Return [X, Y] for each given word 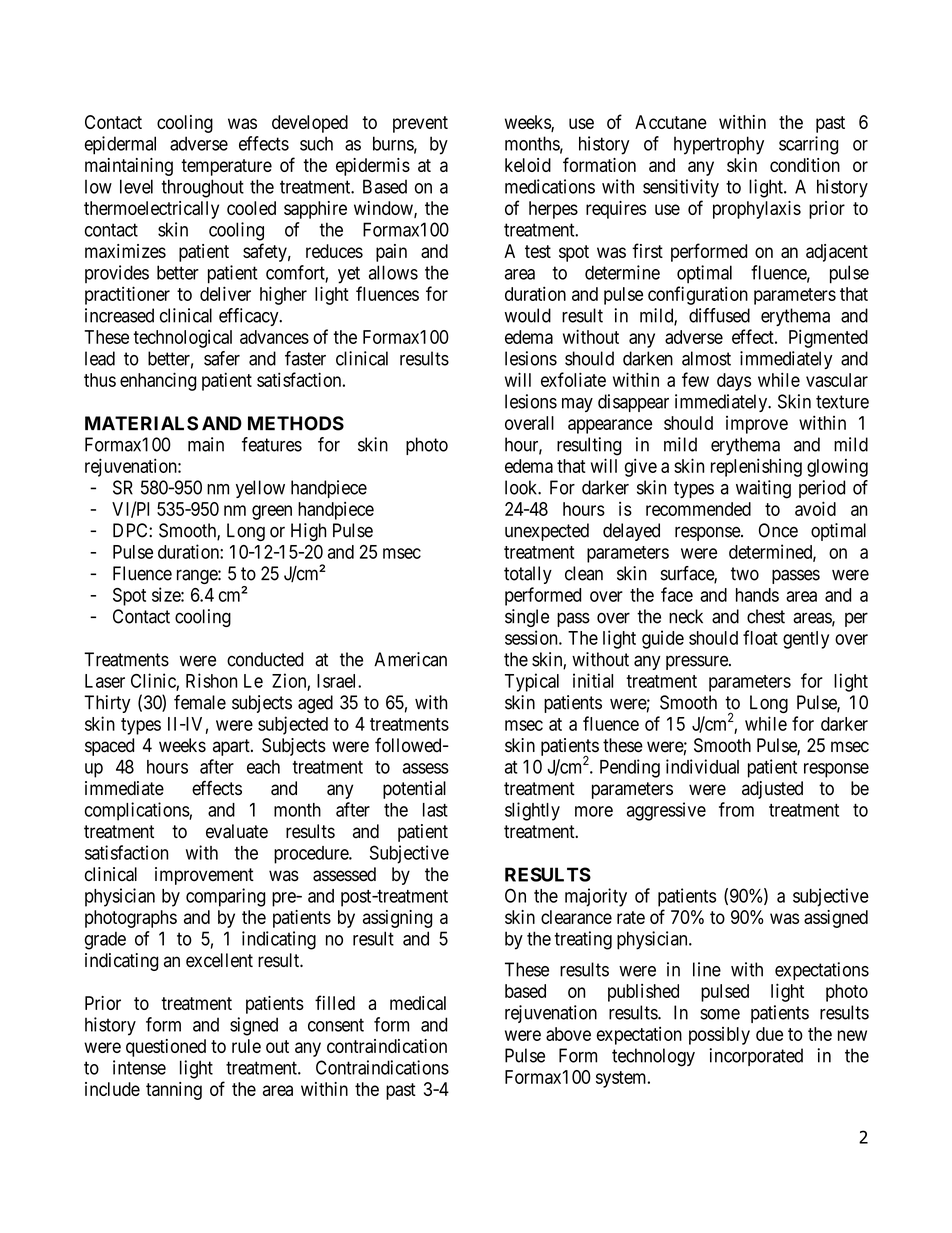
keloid [528, 165]
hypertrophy [719, 145]
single [527, 618]
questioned [166, 1048]
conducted [265, 659]
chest [766, 616]
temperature [226, 167]
